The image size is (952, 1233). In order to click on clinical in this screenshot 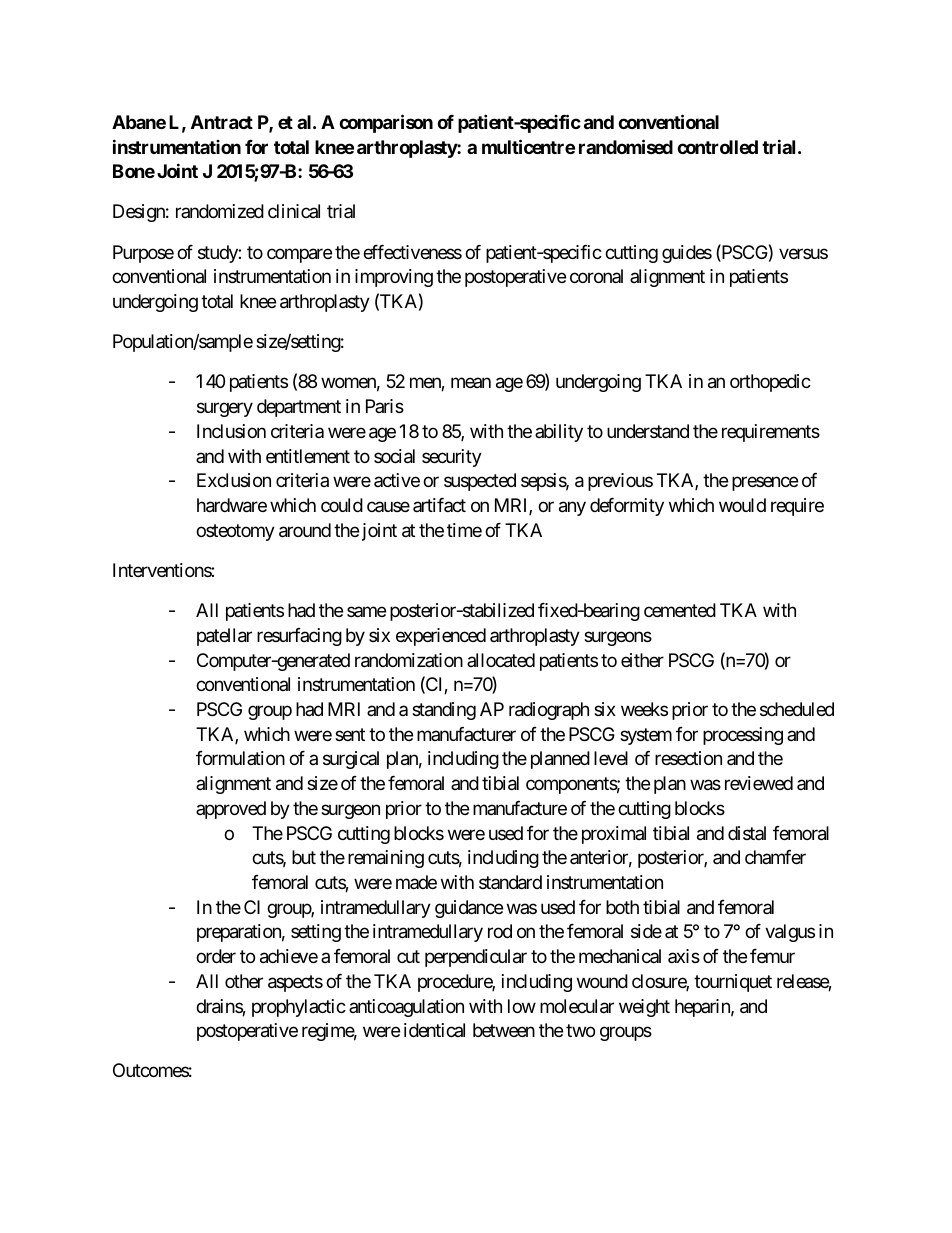, I will do `click(294, 211)`.
